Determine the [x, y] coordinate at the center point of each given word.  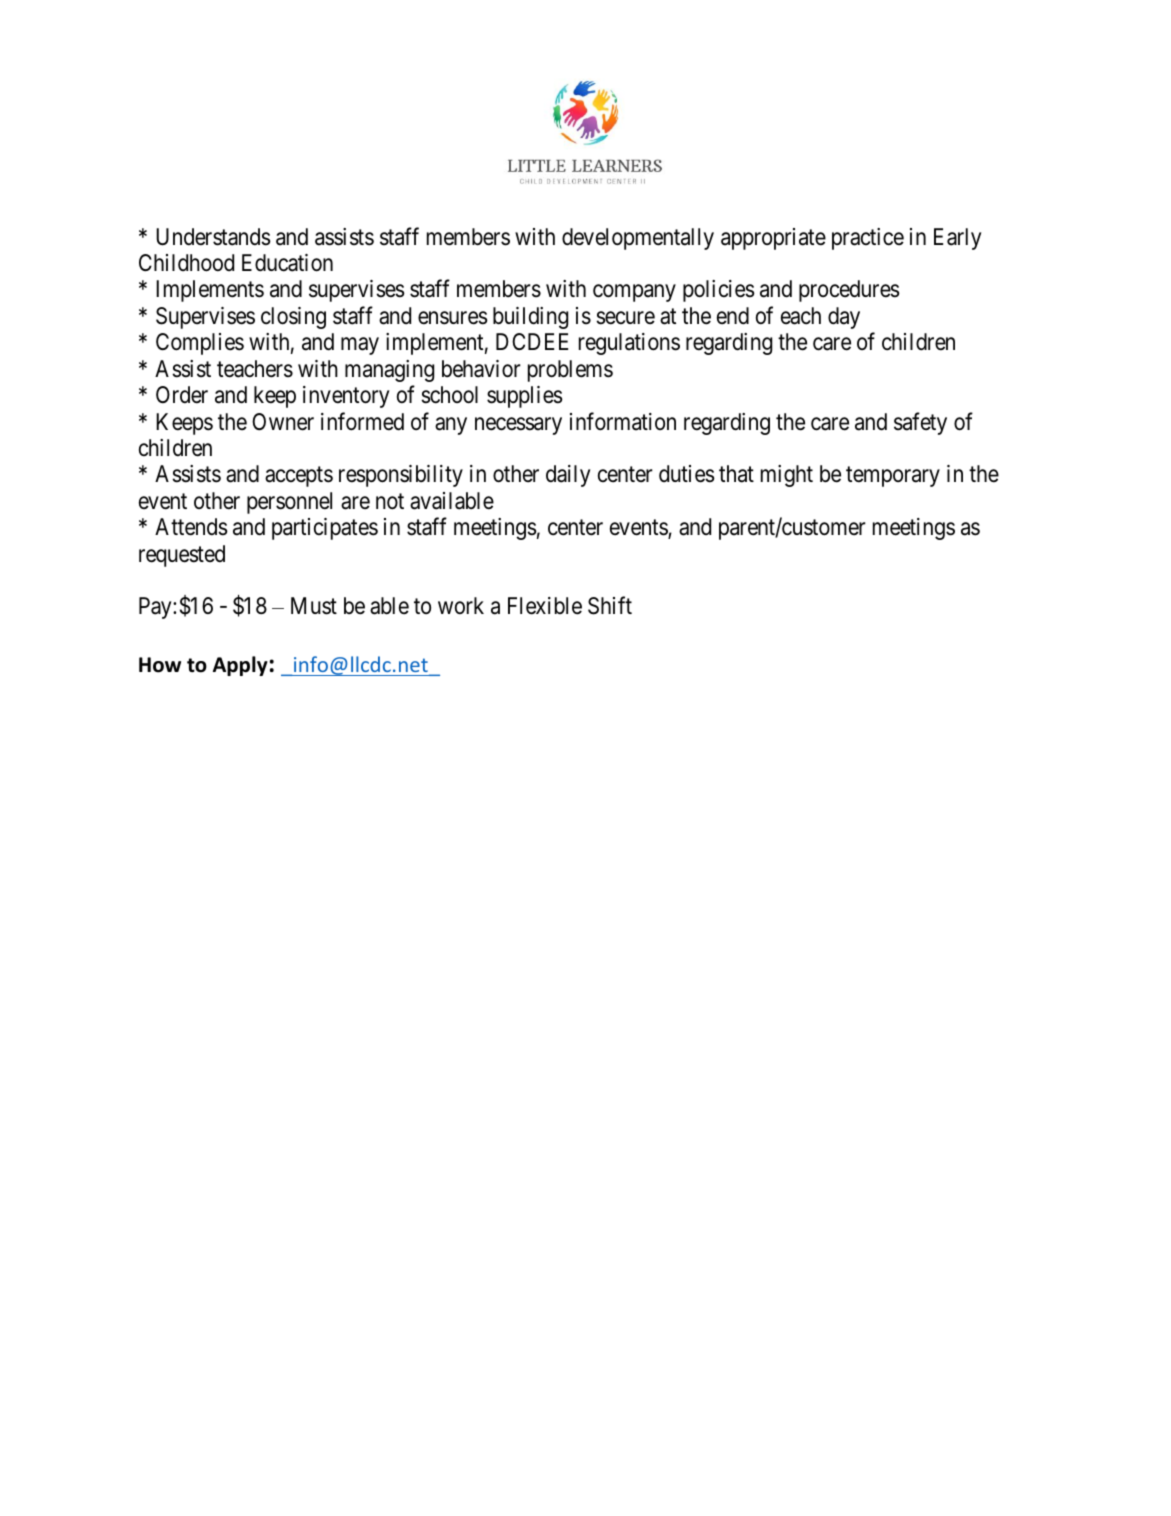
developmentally [638, 239]
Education [287, 263]
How [160, 665]
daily [568, 476]
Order [182, 395]
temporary [893, 477]
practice [868, 239]
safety [920, 423]
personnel [289, 503]
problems [570, 371]
